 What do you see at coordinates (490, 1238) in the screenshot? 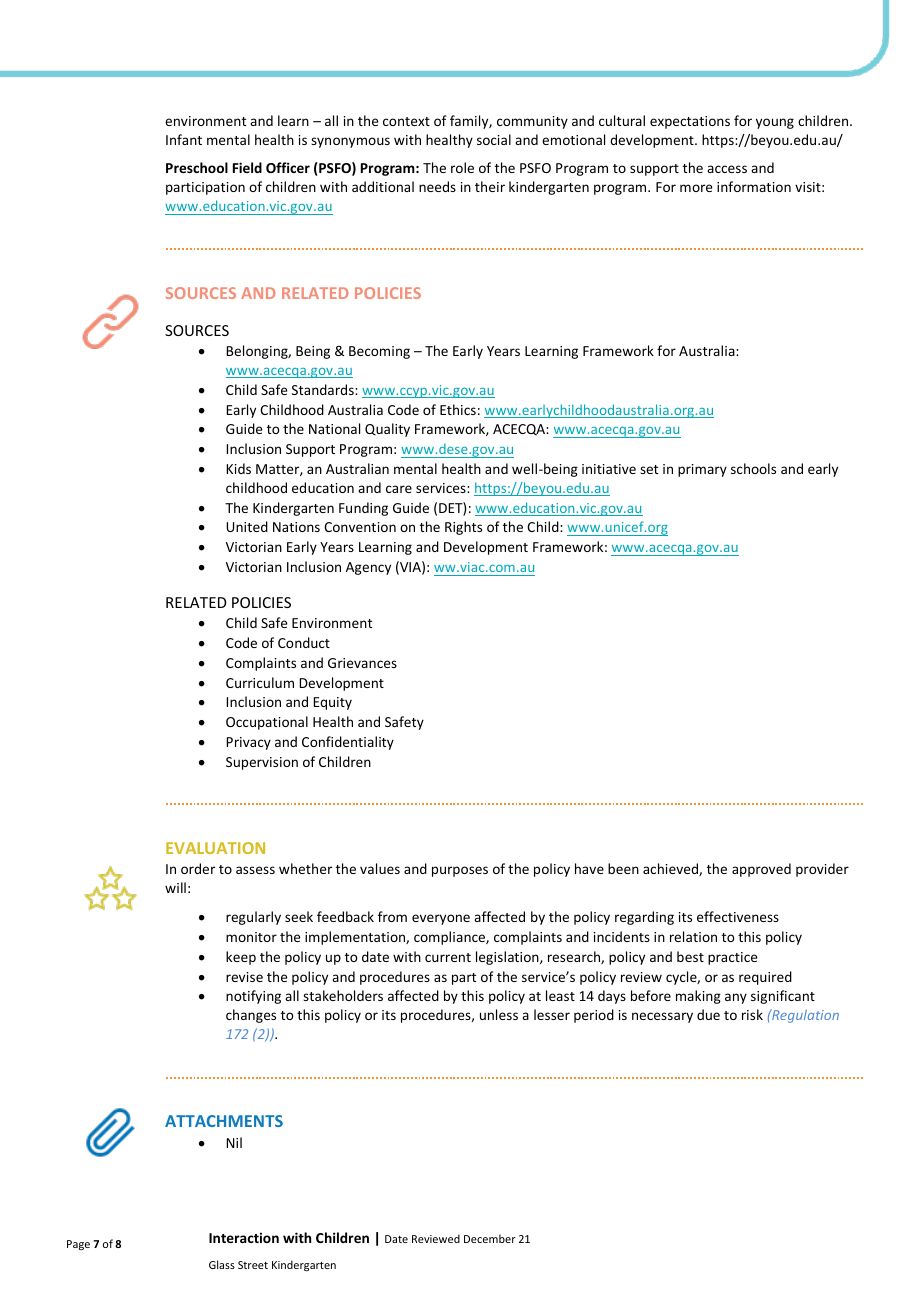
I see `December` at bounding box center [490, 1238].
